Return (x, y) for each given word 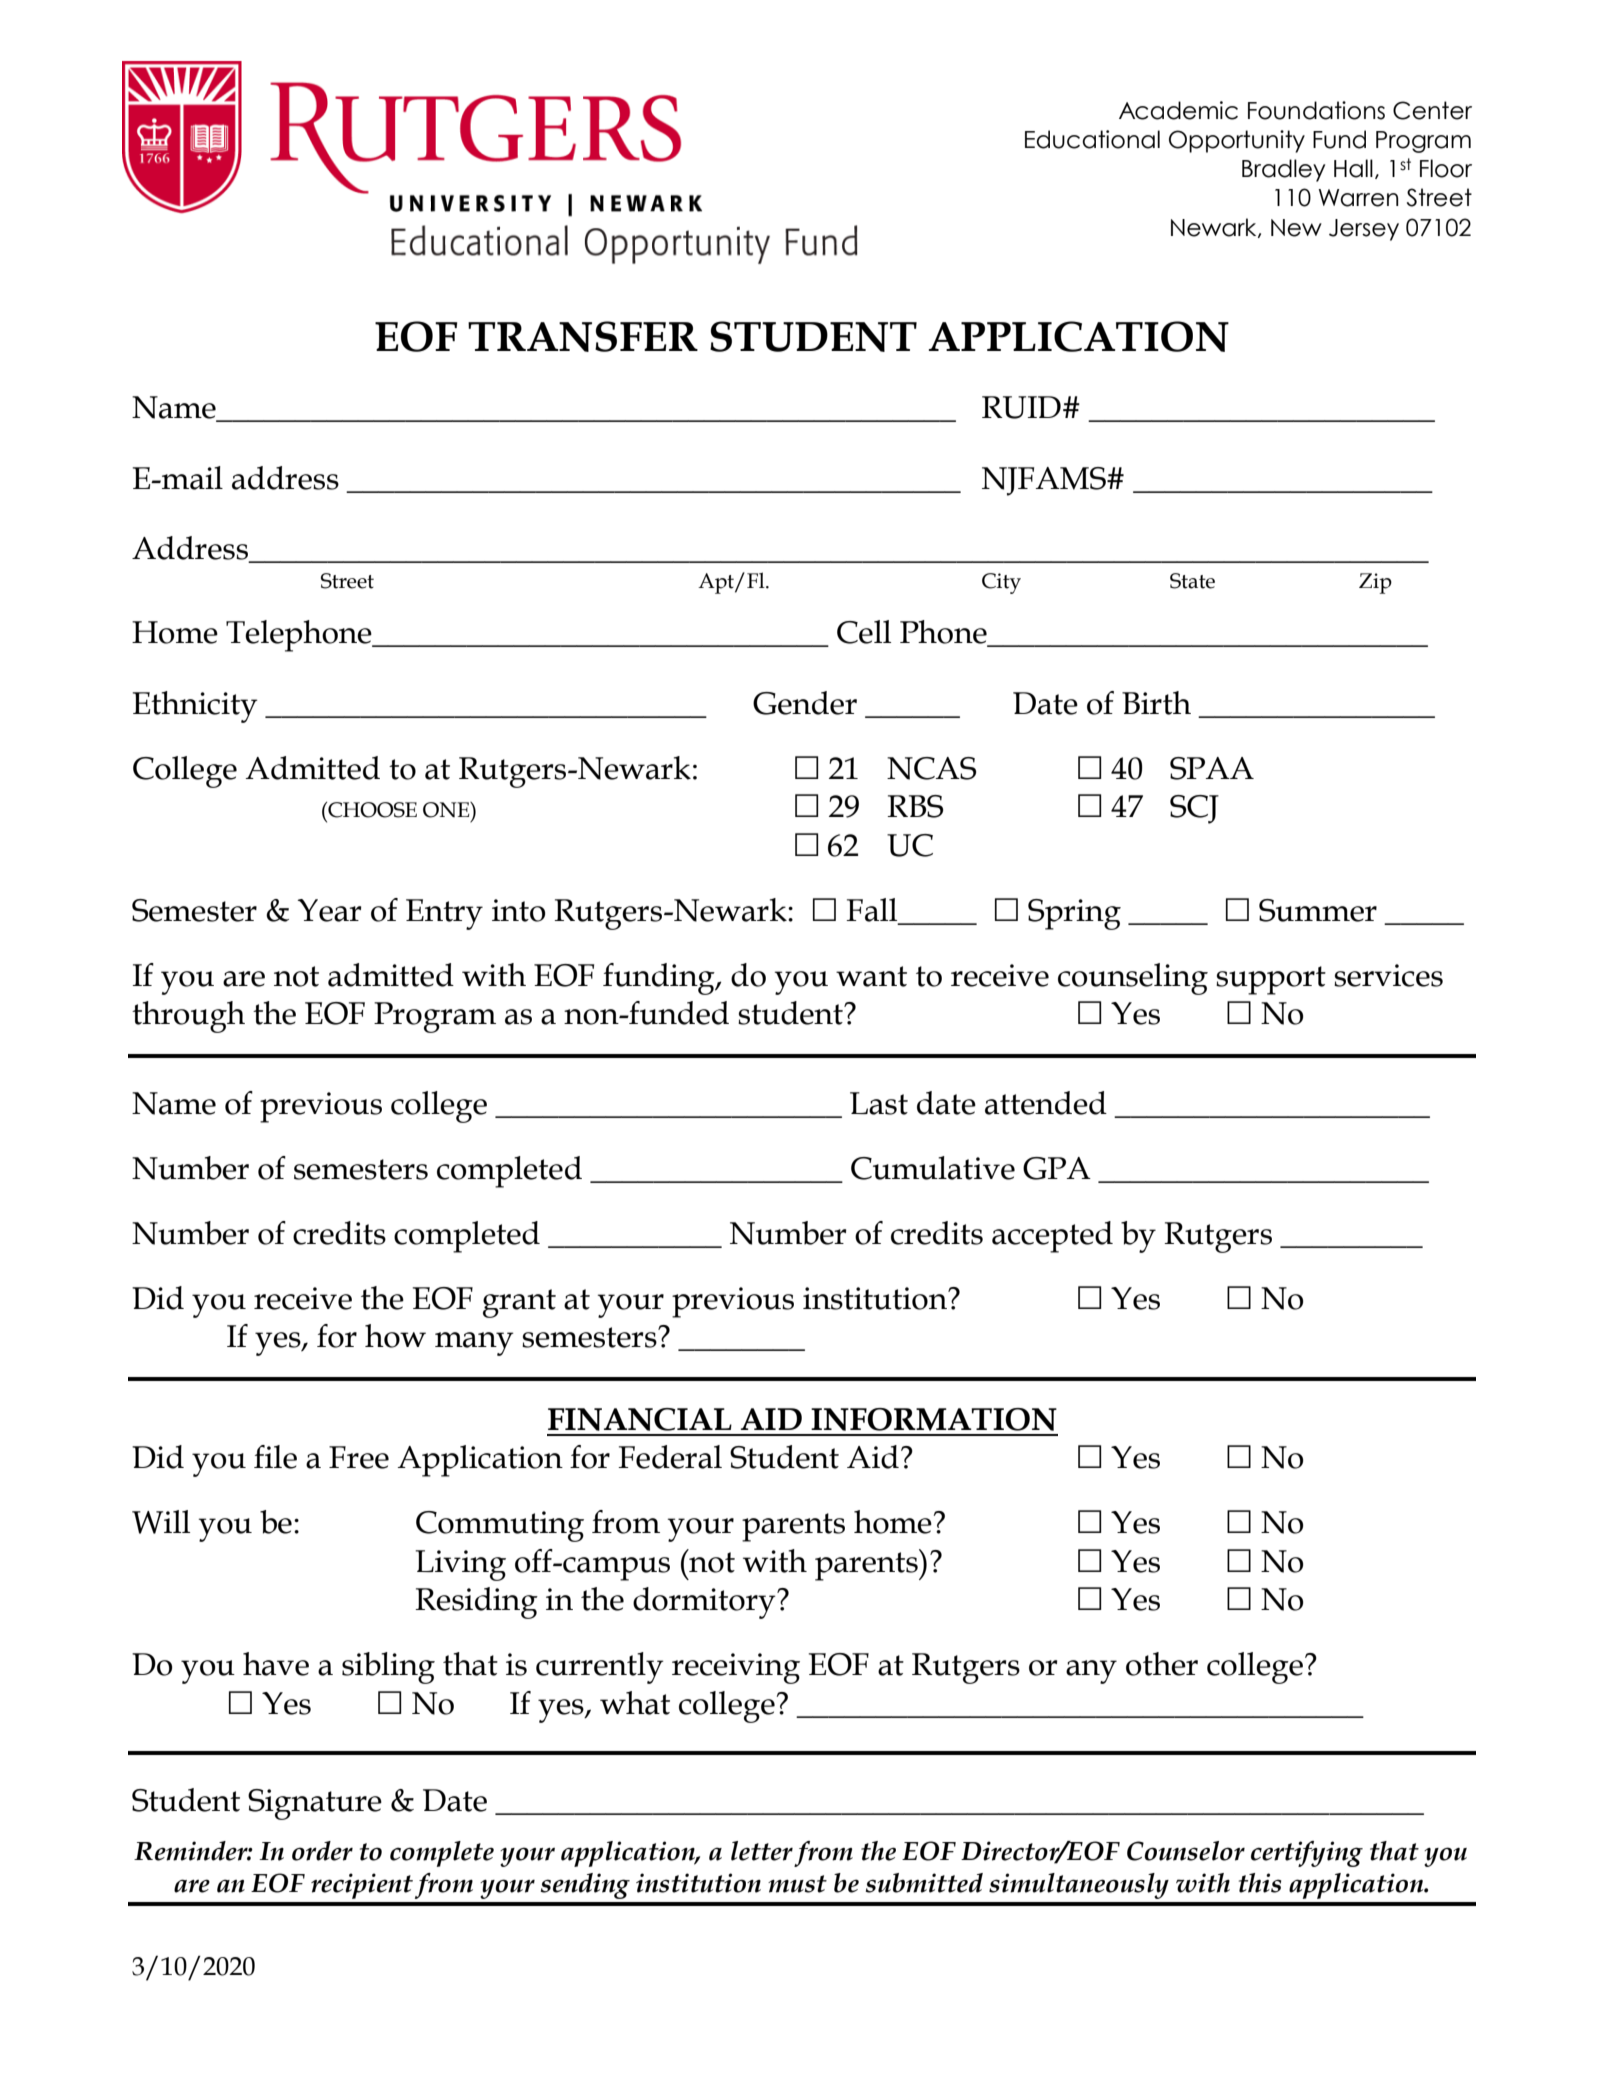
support (1271, 980)
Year (329, 910)
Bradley (1283, 170)
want (871, 976)
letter (762, 1851)
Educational (1092, 139)
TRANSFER (583, 336)
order (322, 1851)
